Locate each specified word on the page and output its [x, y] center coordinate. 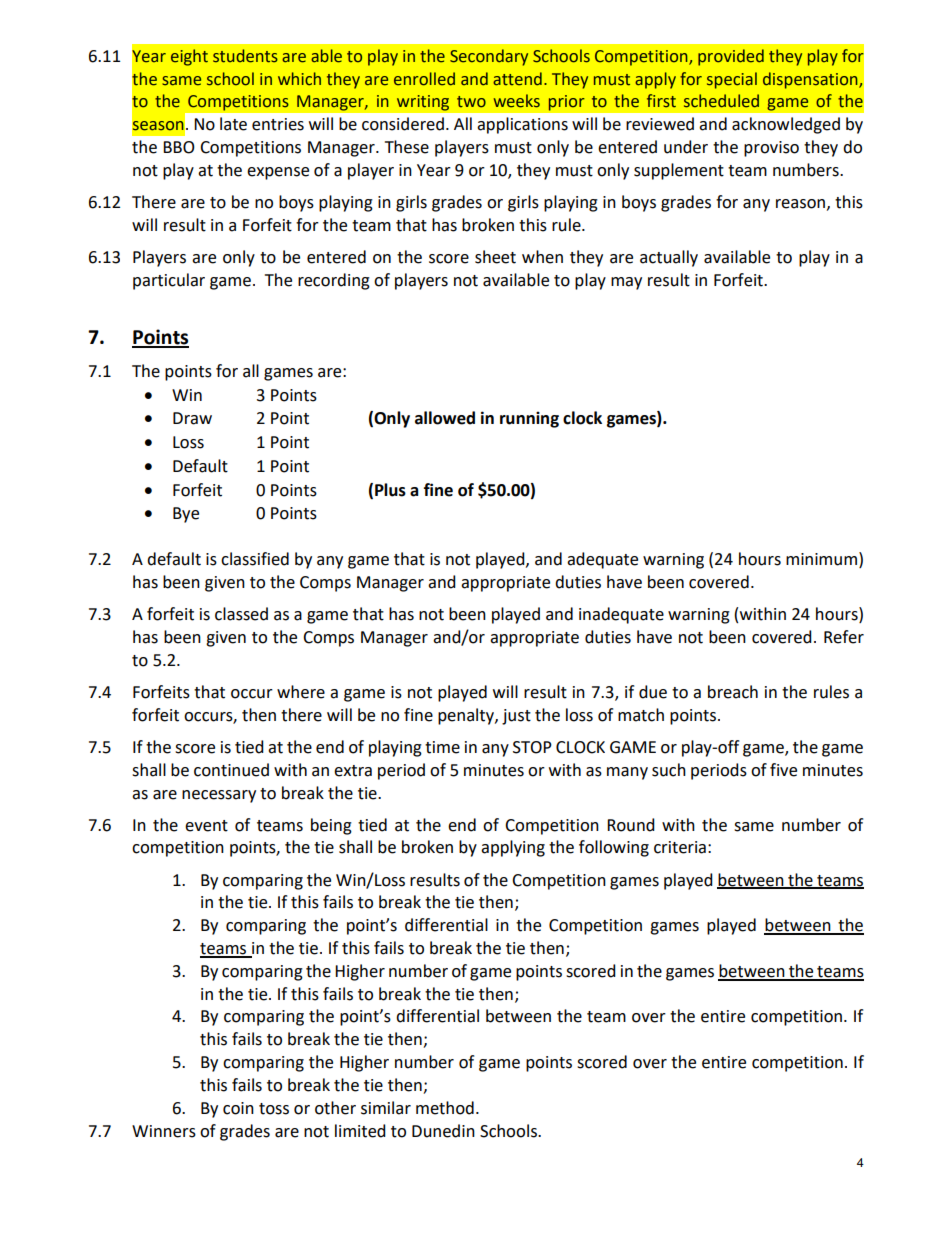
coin [238, 1108]
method [445, 1108]
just [516, 717]
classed [241, 614]
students [245, 56]
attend [517, 79]
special [732, 80]
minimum [821, 559]
